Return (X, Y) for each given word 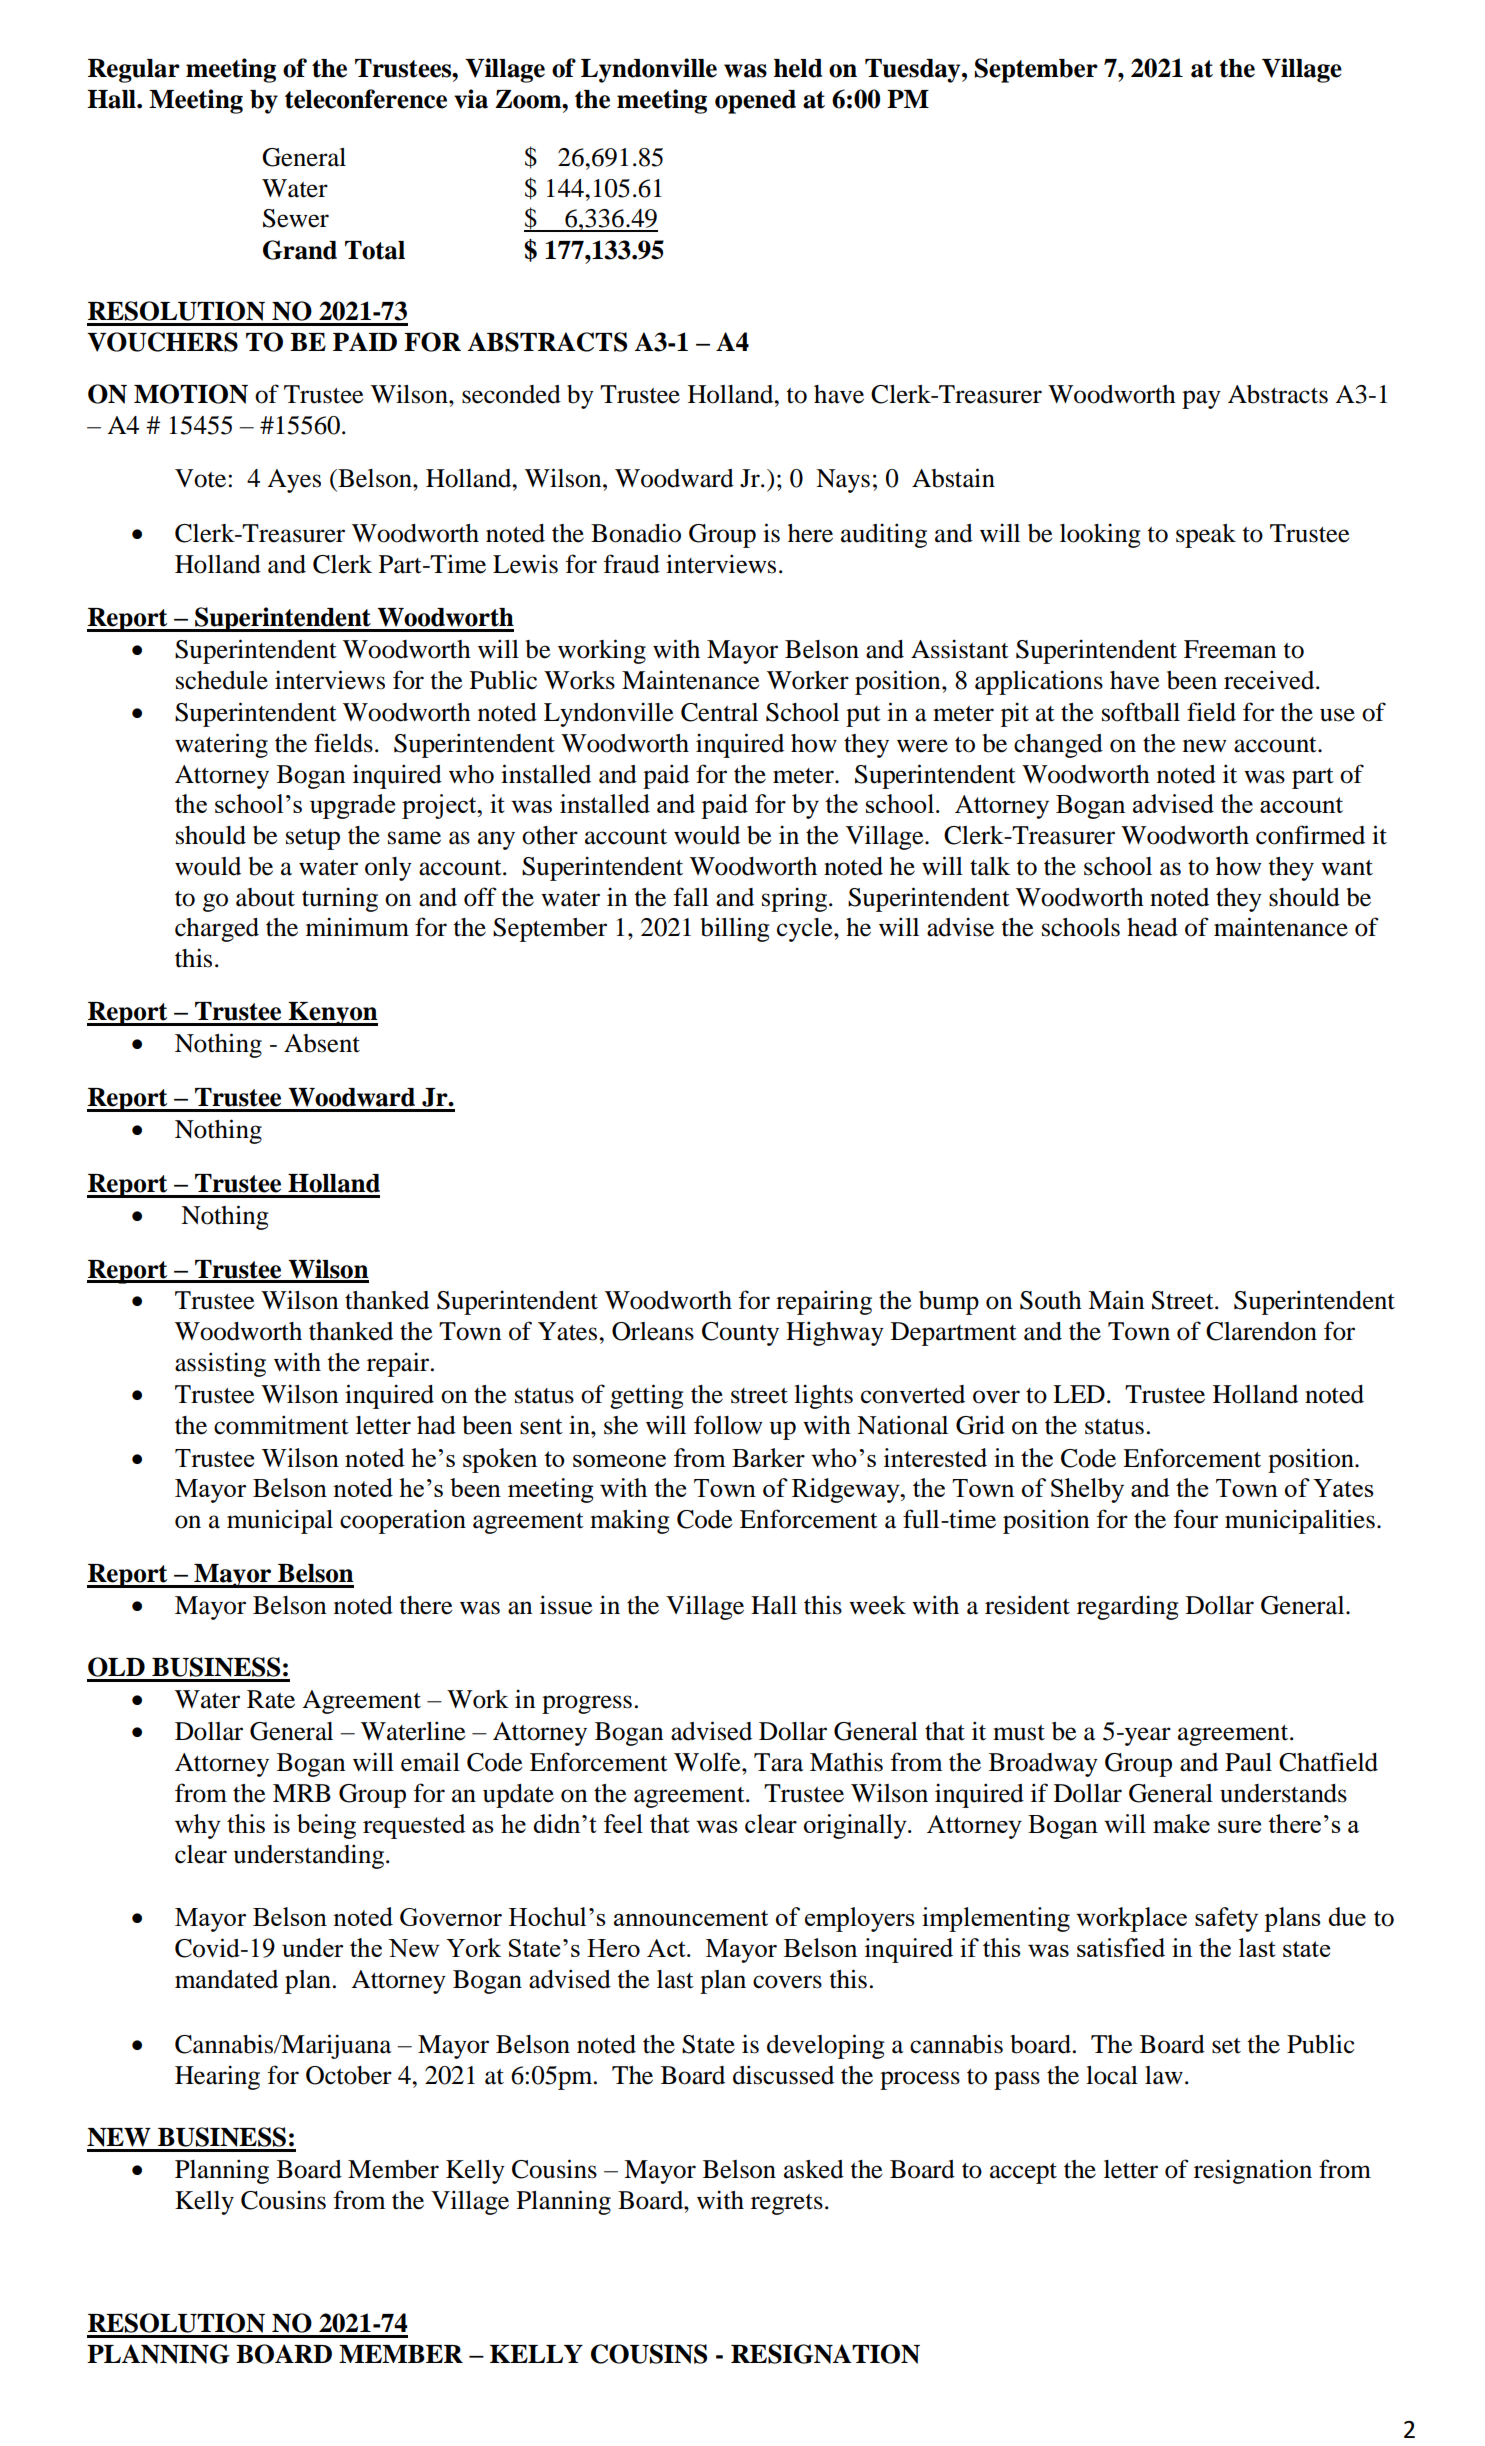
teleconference (366, 99)
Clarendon (1261, 1331)
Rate (271, 1699)
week (877, 1605)
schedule (222, 680)
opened (755, 102)
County (740, 1334)
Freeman (1230, 649)
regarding (1128, 1607)
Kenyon (332, 1014)
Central (719, 712)
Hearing (217, 2077)
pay (1201, 399)
